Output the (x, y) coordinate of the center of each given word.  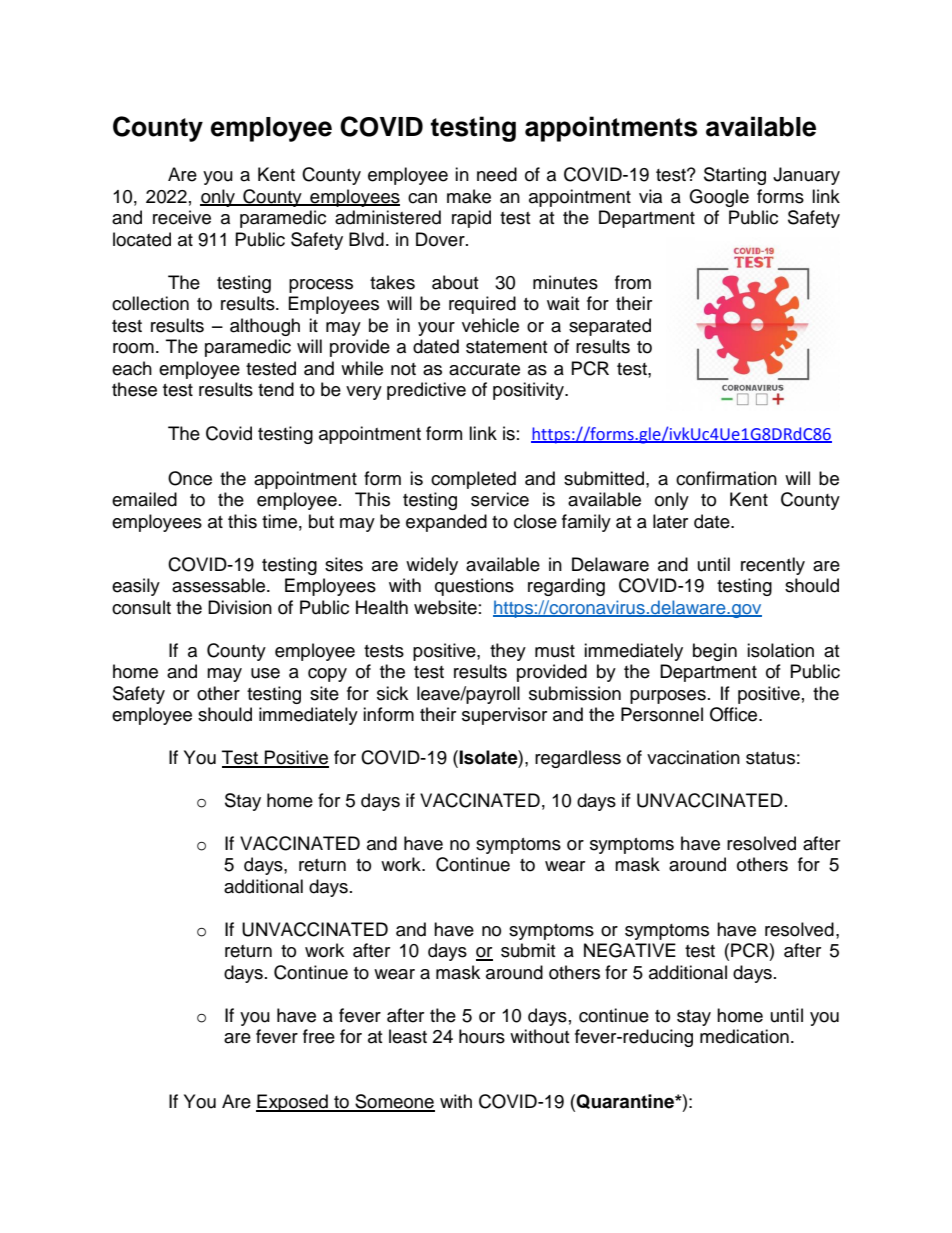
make (469, 196)
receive (182, 217)
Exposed (293, 1103)
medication (744, 1036)
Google (719, 198)
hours (482, 1036)
